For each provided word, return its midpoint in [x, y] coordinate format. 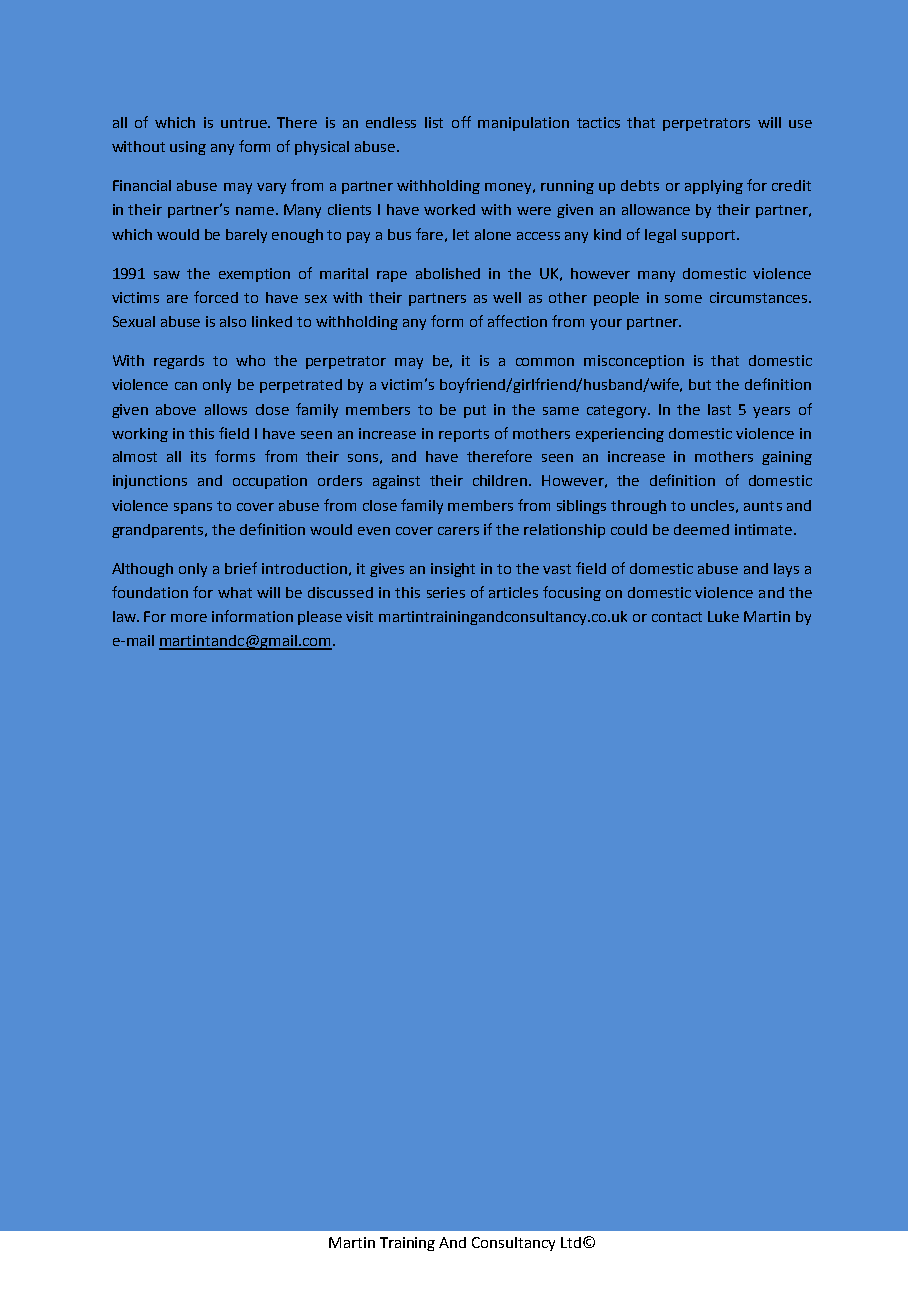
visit [359, 616]
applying [714, 187]
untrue [245, 123]
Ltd [571, 1242]
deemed [701, 529]
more [189, 618]
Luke [723, 616]
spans [193, 508]
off [461, 122]
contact [677, 617]
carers [458, 531]
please [320, 618]
